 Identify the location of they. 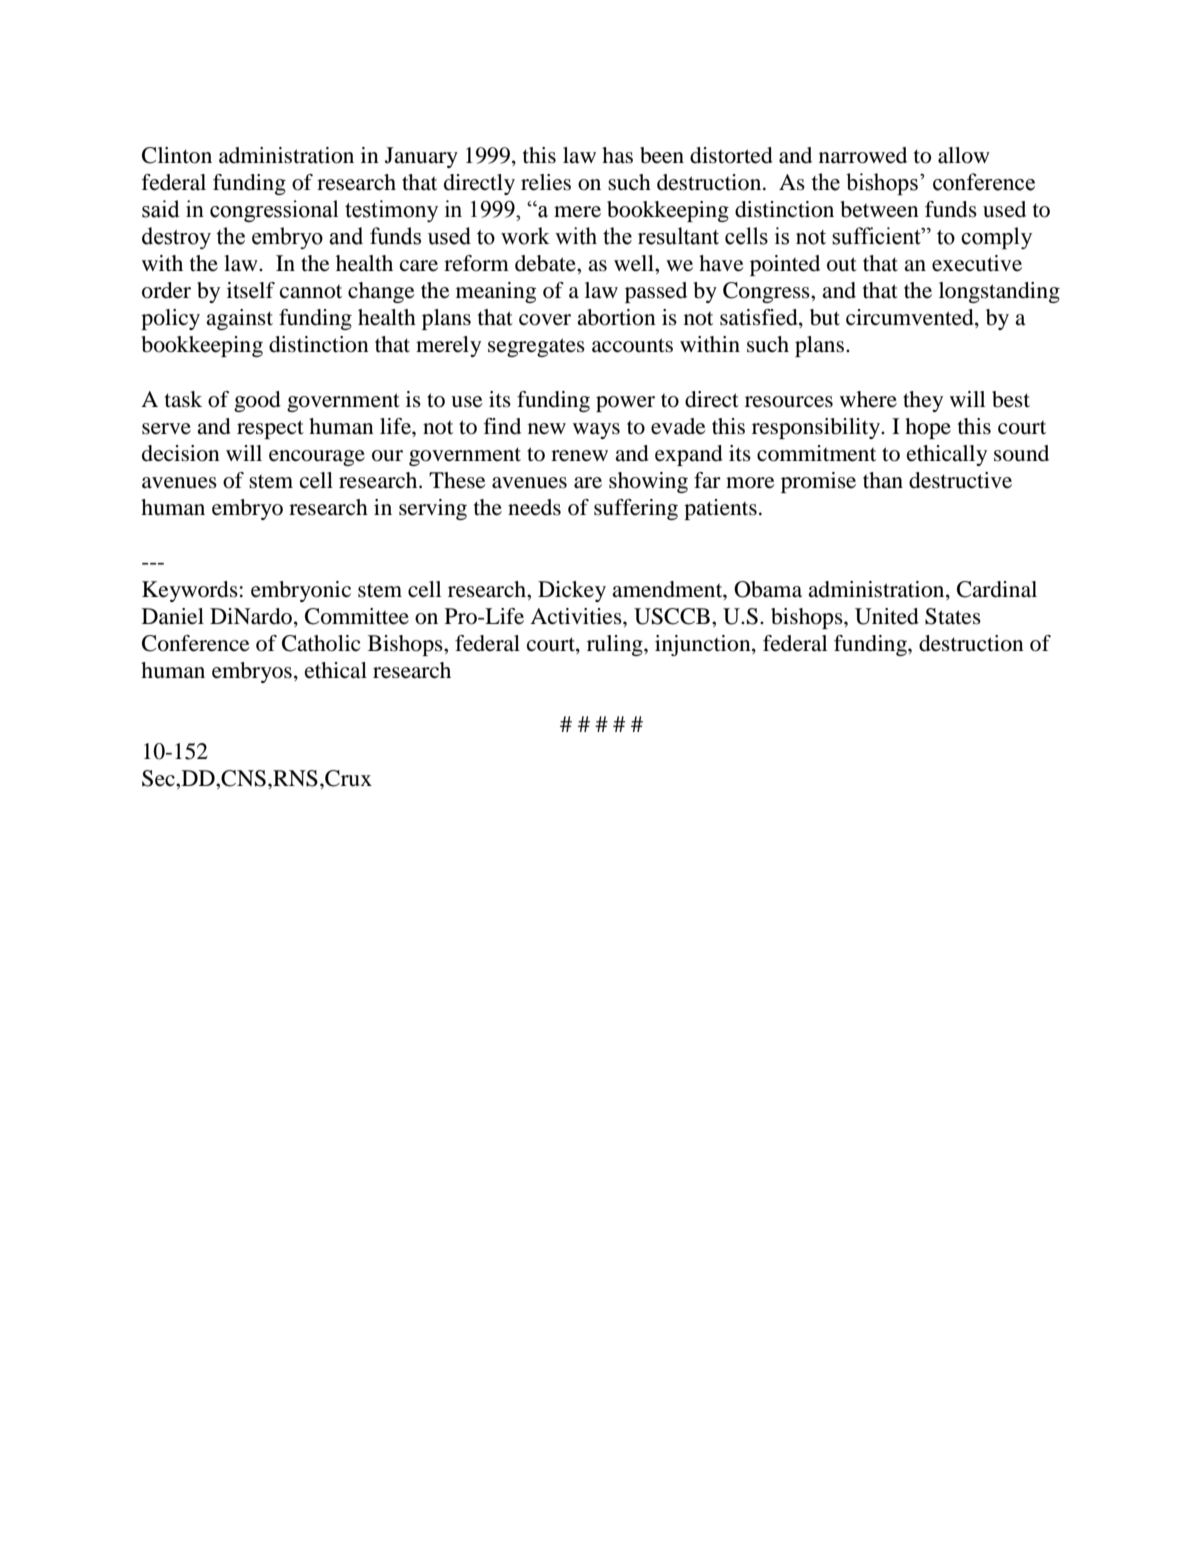
(923, 401).
